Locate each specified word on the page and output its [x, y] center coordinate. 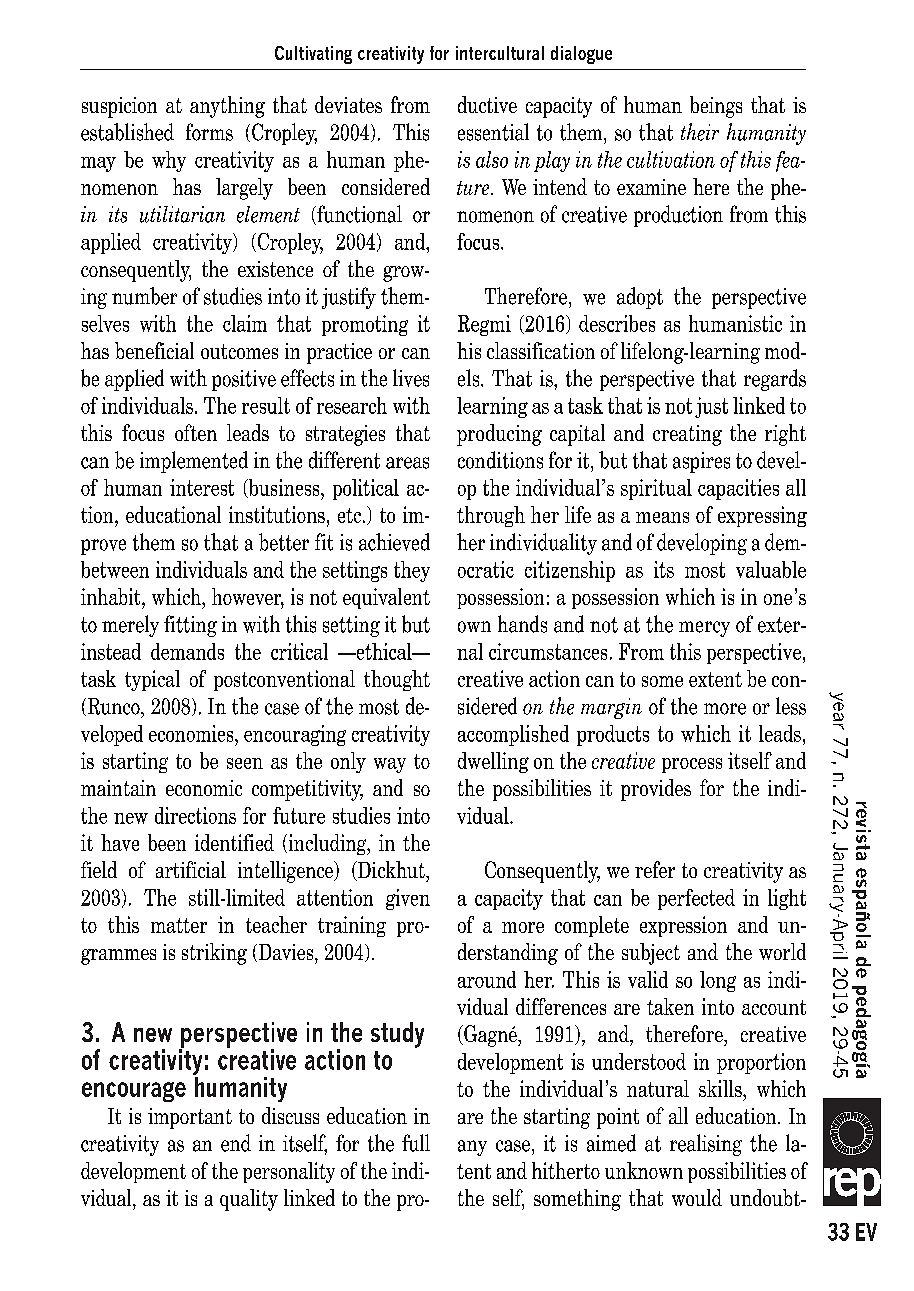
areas [407, 463]
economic [204, 788]
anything [227, 107]
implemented [194, 462]
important [190, 1118]
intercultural [500, 53]
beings [716, 107]
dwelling [493, 762]
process [692, 765]
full [416, 1143]
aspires [701, 462]
